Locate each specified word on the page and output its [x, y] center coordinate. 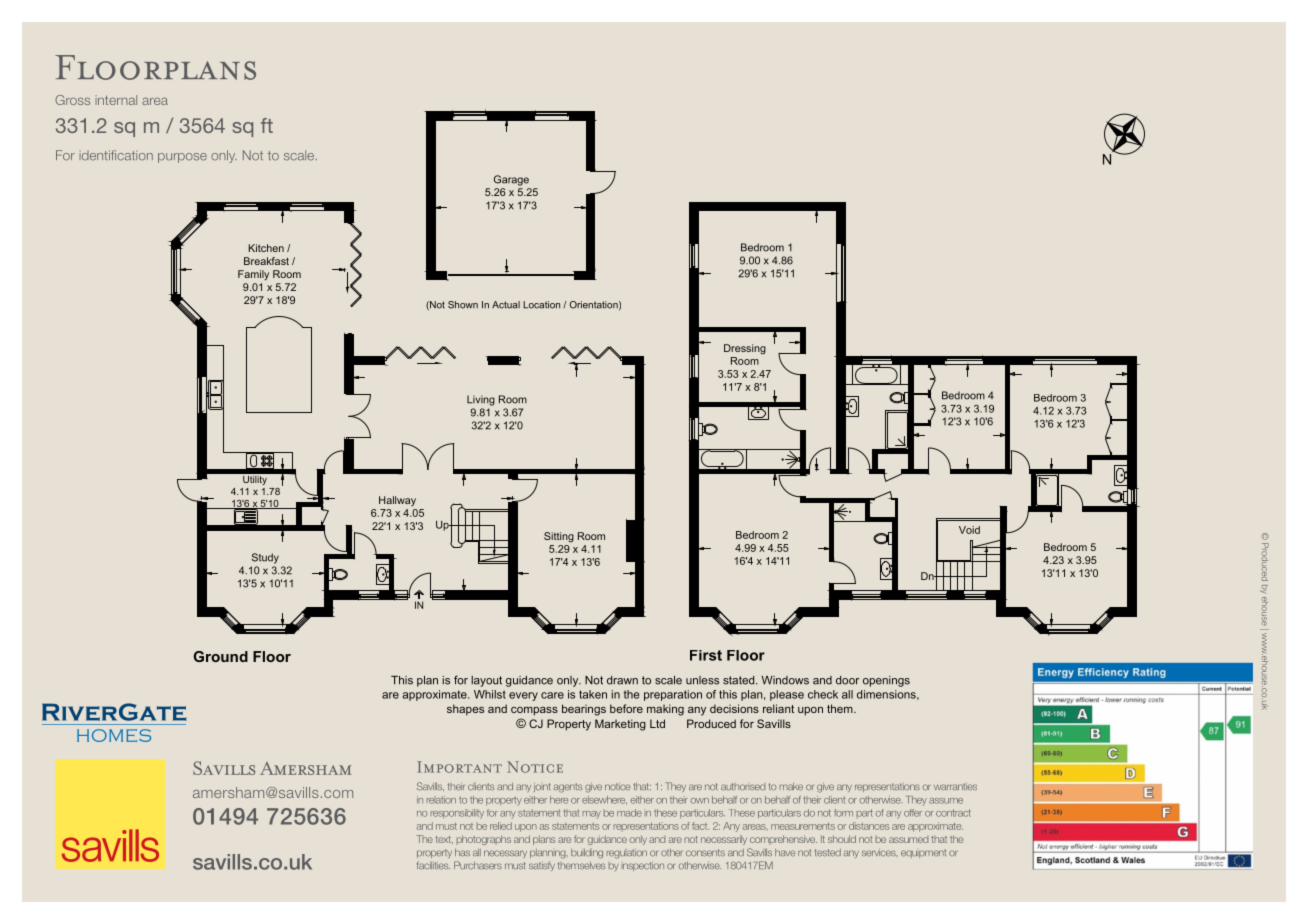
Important [459, 767]
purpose [182, 158]
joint [542, 787]
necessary [505, 854]
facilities [433, 865]
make [791, 786]
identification [116, 155]
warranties [955, 786]
